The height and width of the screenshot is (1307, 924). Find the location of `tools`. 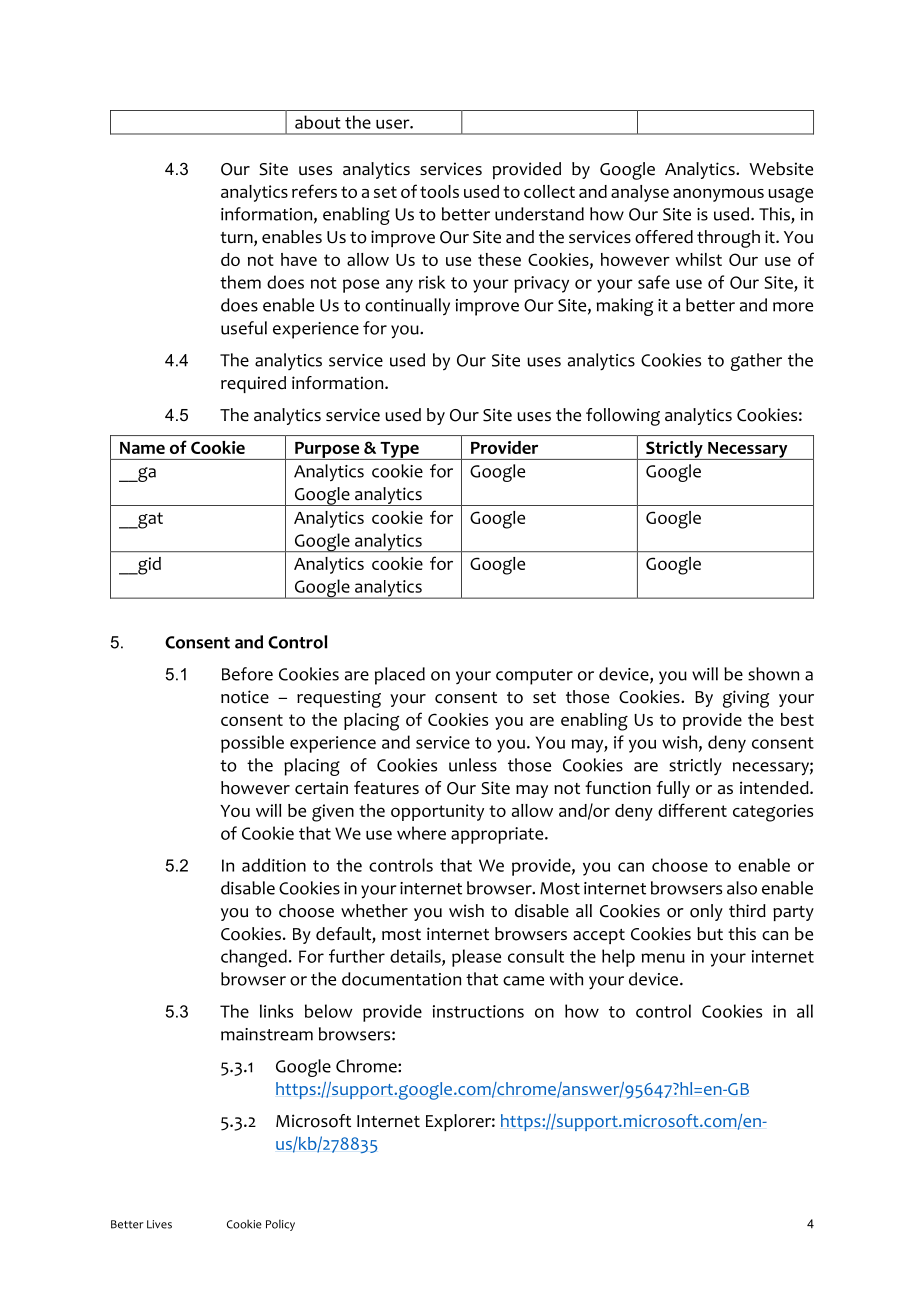

tools is located at coordinates (439, 191).
